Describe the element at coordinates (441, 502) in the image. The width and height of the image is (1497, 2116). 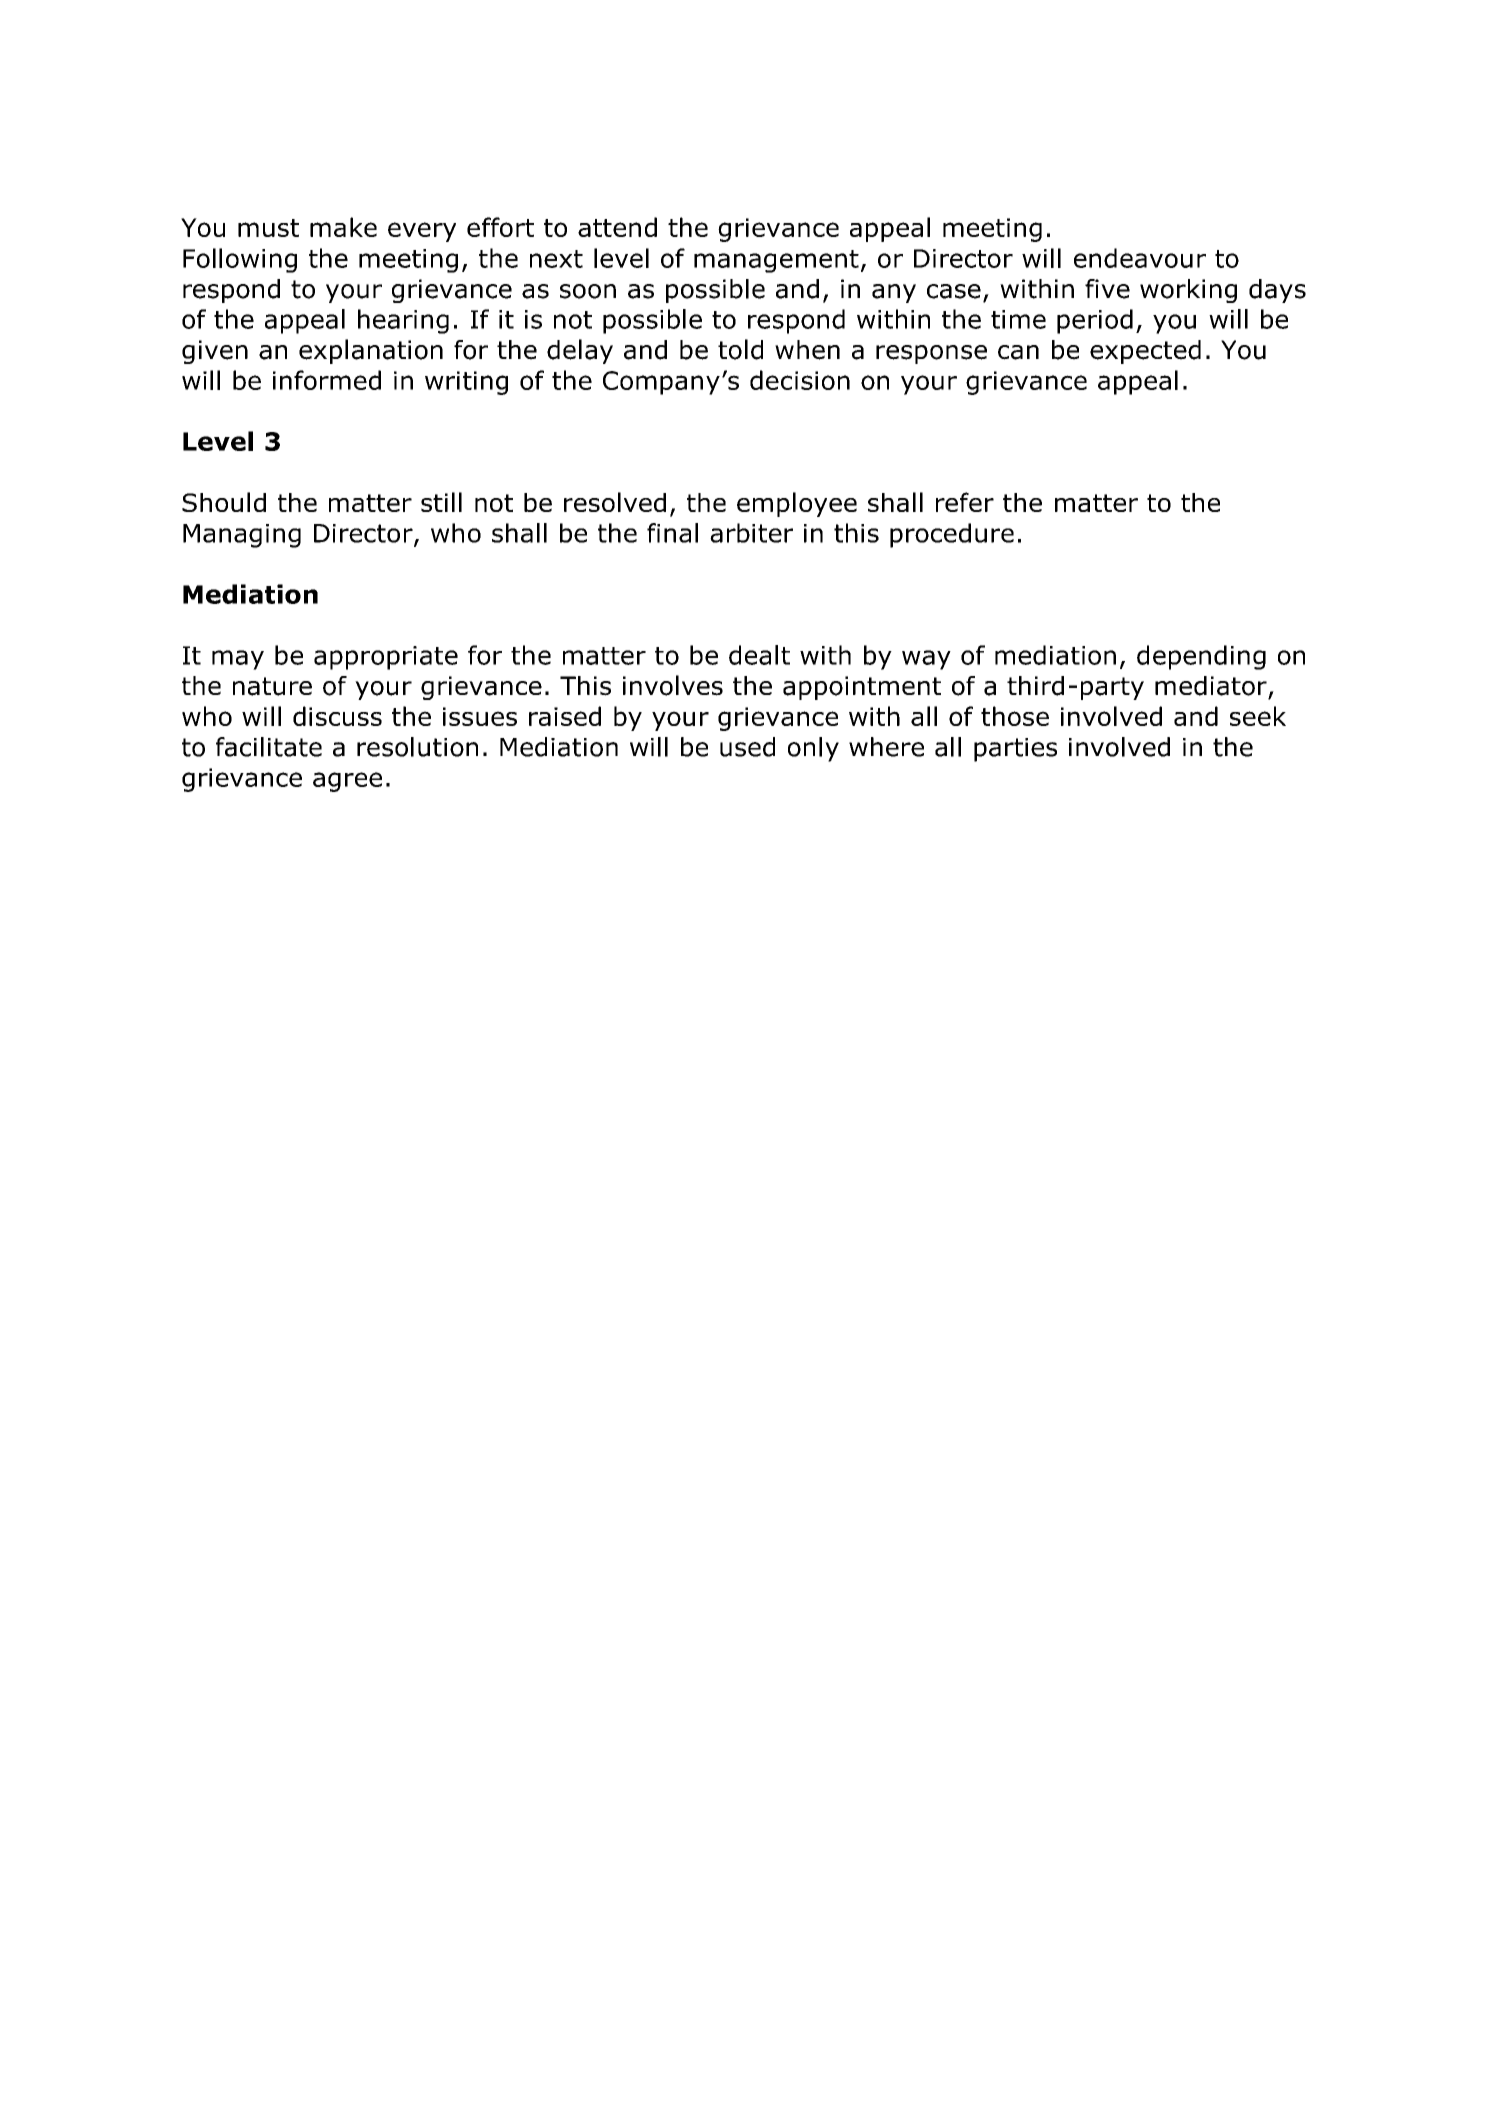
I see `still` at that location.
